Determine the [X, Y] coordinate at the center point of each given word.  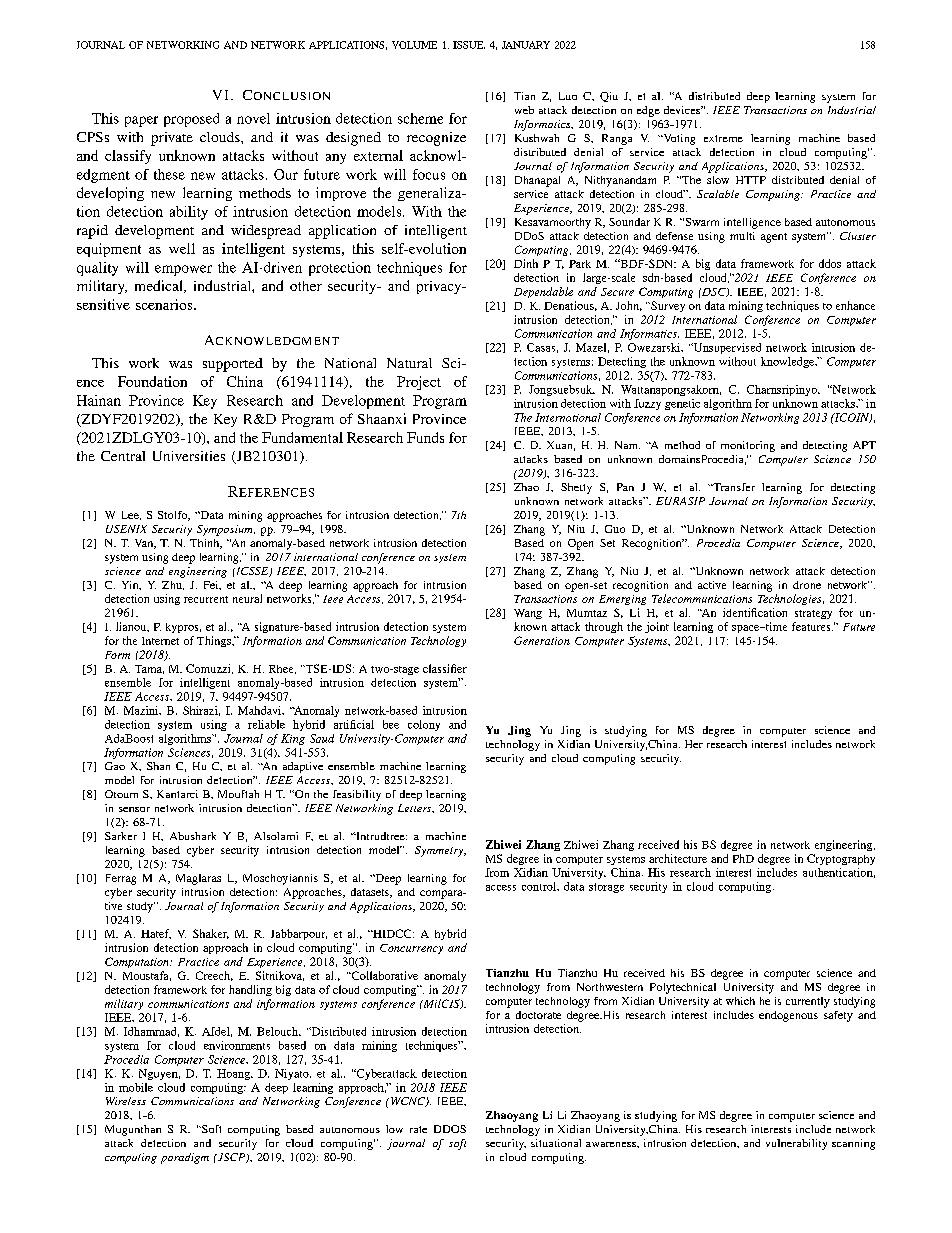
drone [807, 585]
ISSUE [469, 45]
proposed [191, 120]
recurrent [206, 599]
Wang [528, 614]
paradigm [185, 1158]
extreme [723, 138]
